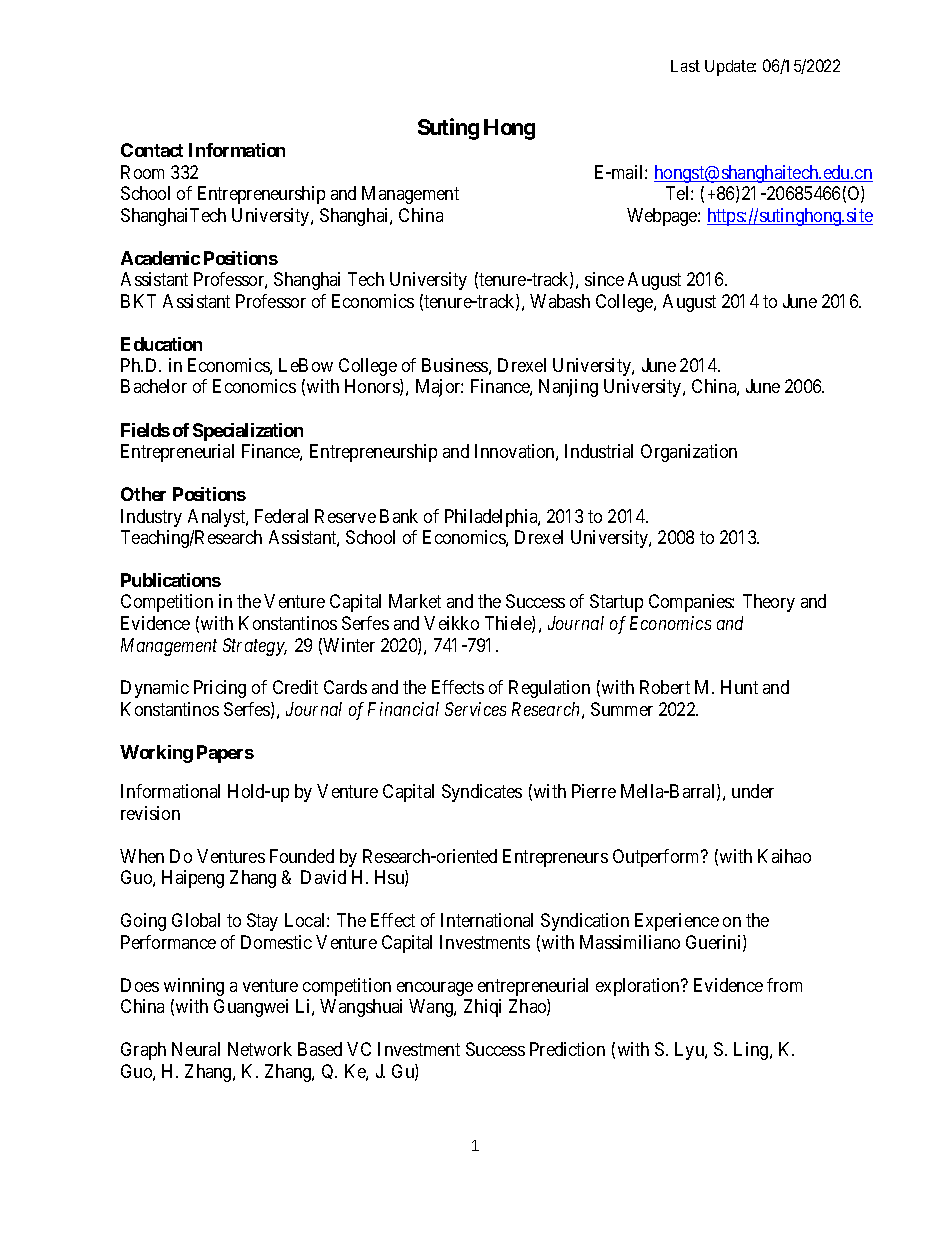 Image resolution: width=952 pixels, height=1233 pixels. Describe the element at coordinates (753, 791) in the screenshot. I see `under` at that location.
